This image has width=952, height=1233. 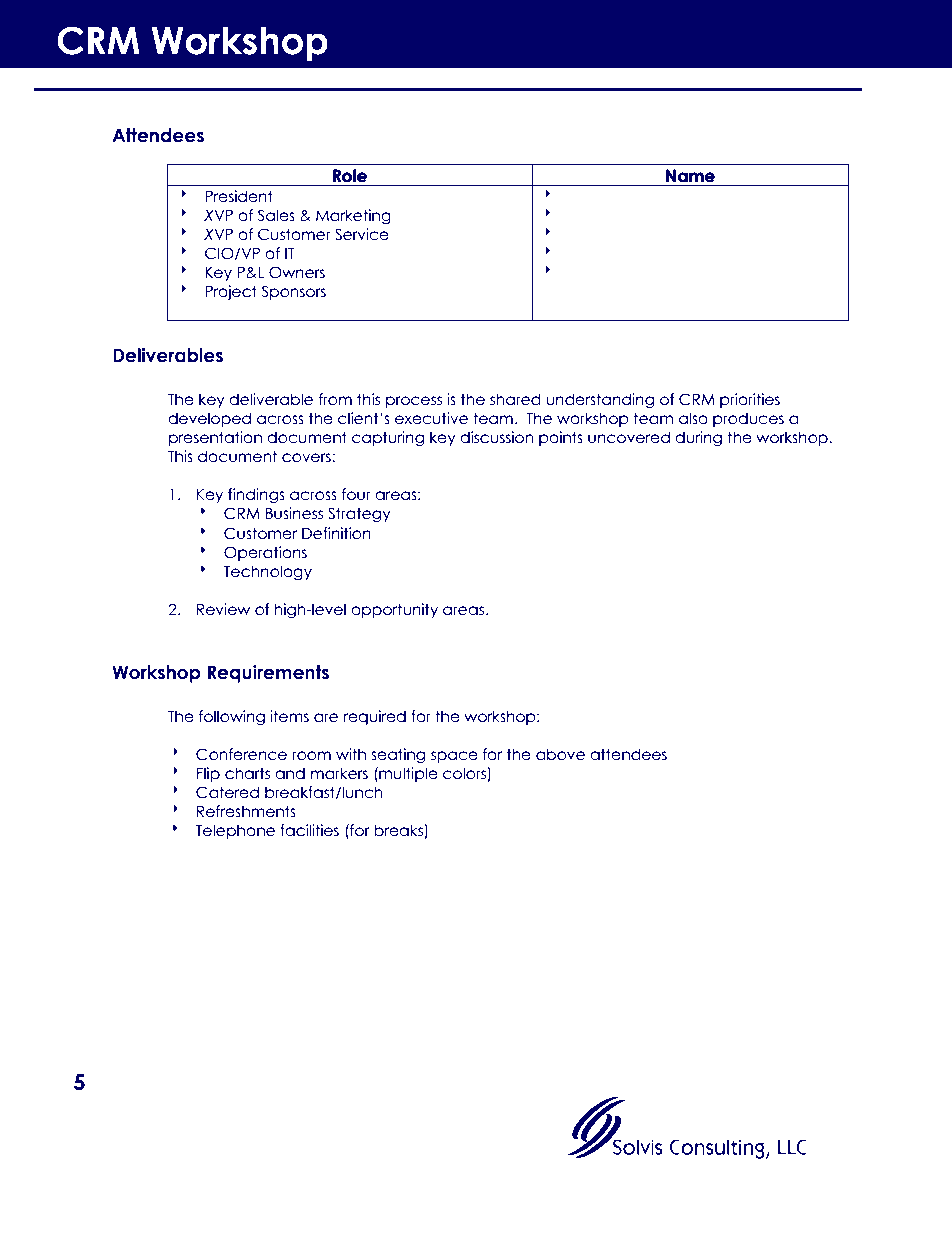 I want to click on Refreshments, so click(x=246, y=811).
